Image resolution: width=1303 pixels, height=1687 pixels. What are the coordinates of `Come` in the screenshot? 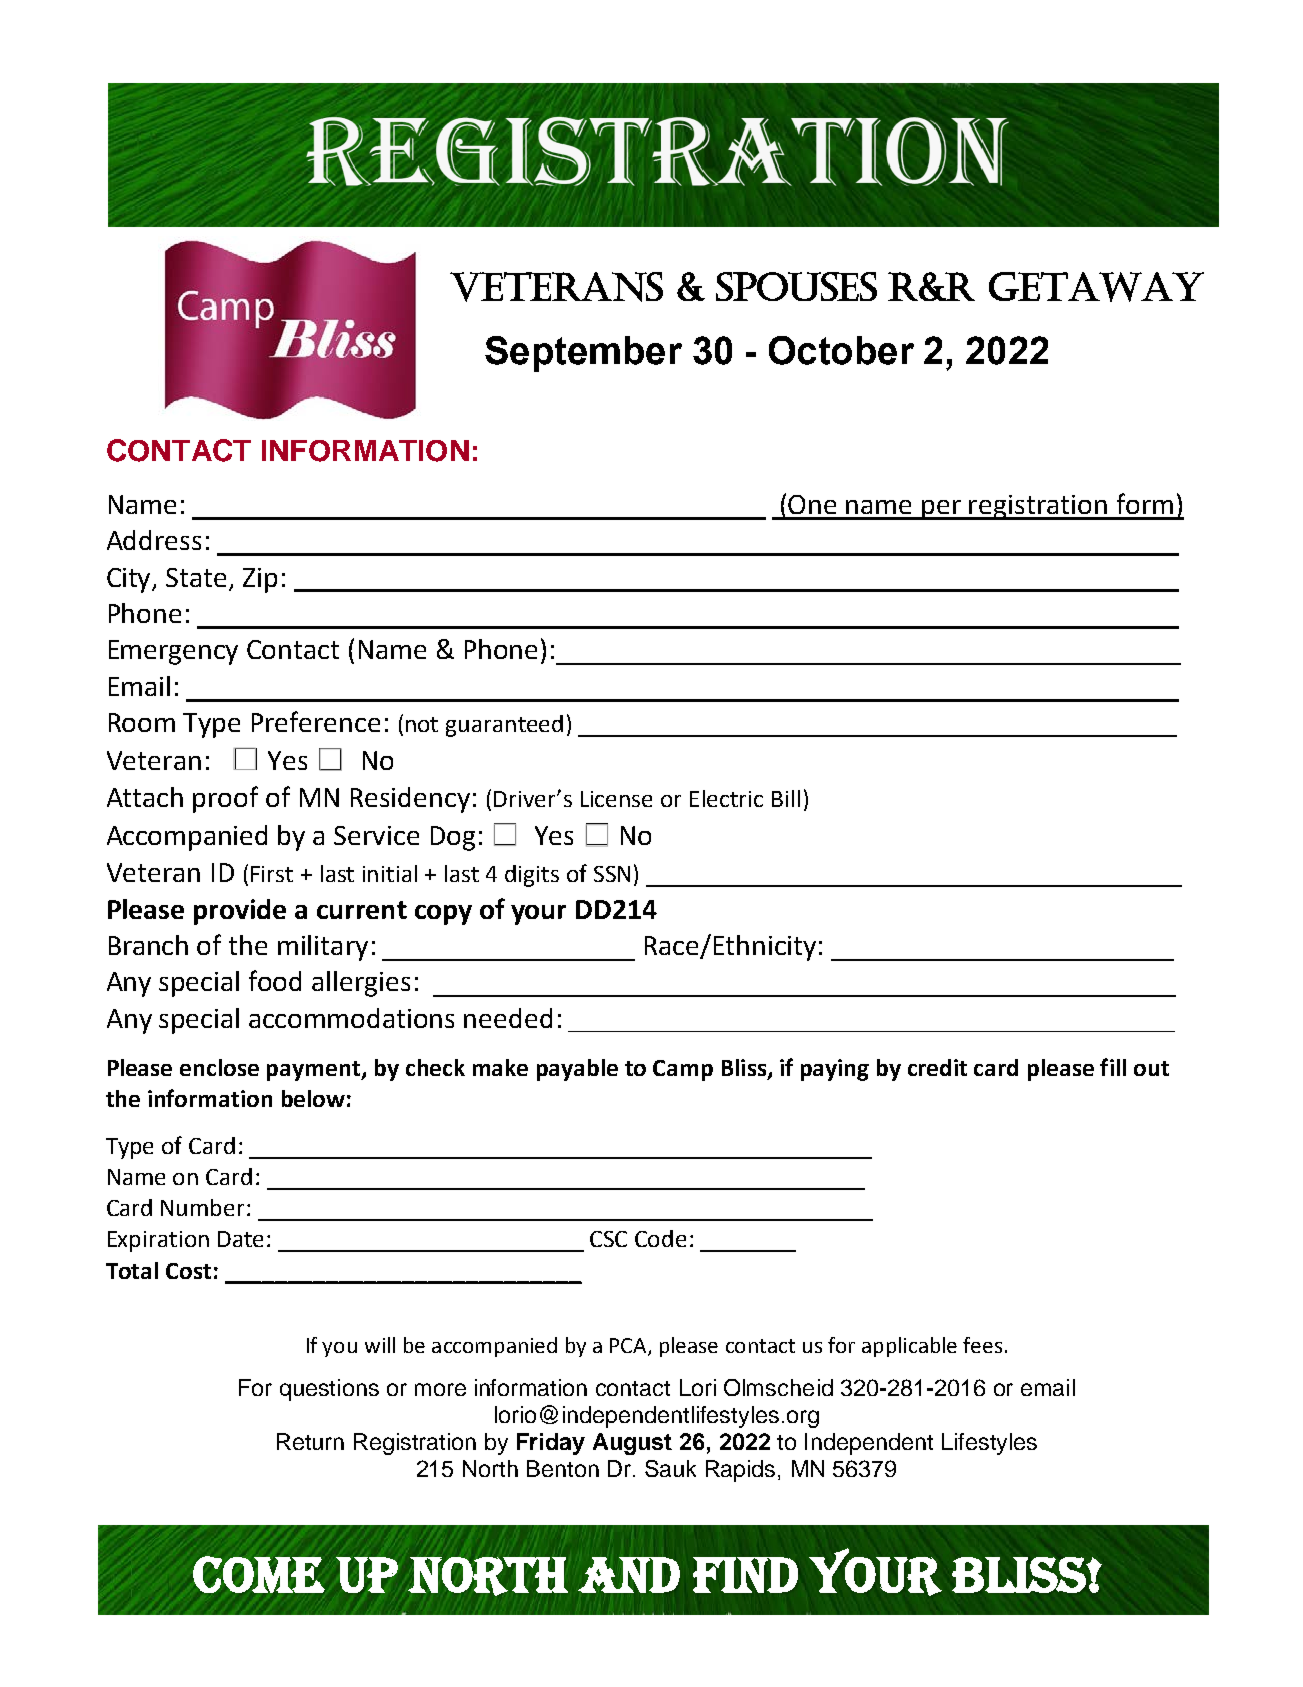 It's located at (259, 1574).
